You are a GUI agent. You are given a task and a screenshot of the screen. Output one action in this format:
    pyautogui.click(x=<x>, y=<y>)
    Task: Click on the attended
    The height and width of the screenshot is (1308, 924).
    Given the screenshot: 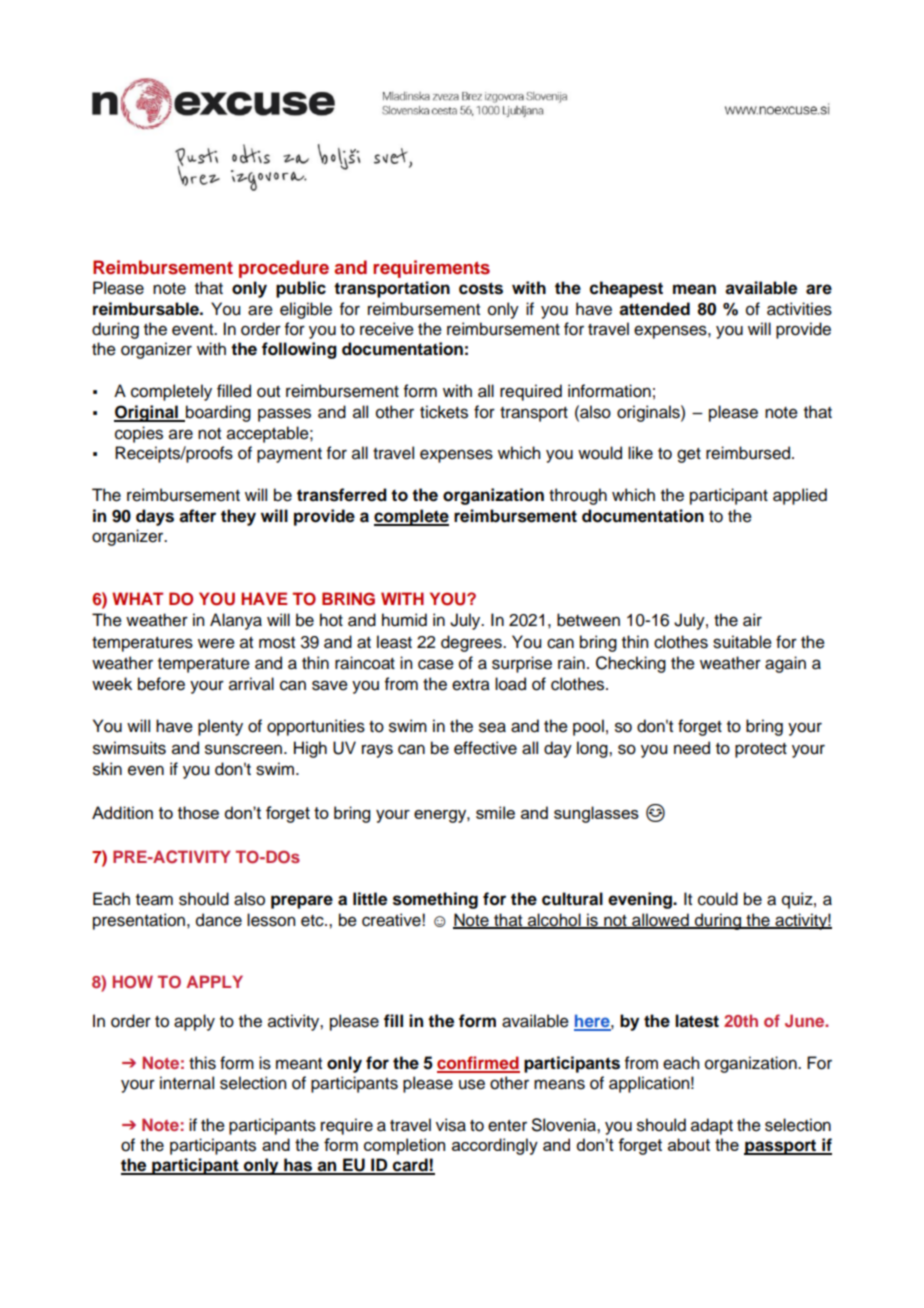 What is the action you would take?
    pyautogui.click(x=654, y=309)
